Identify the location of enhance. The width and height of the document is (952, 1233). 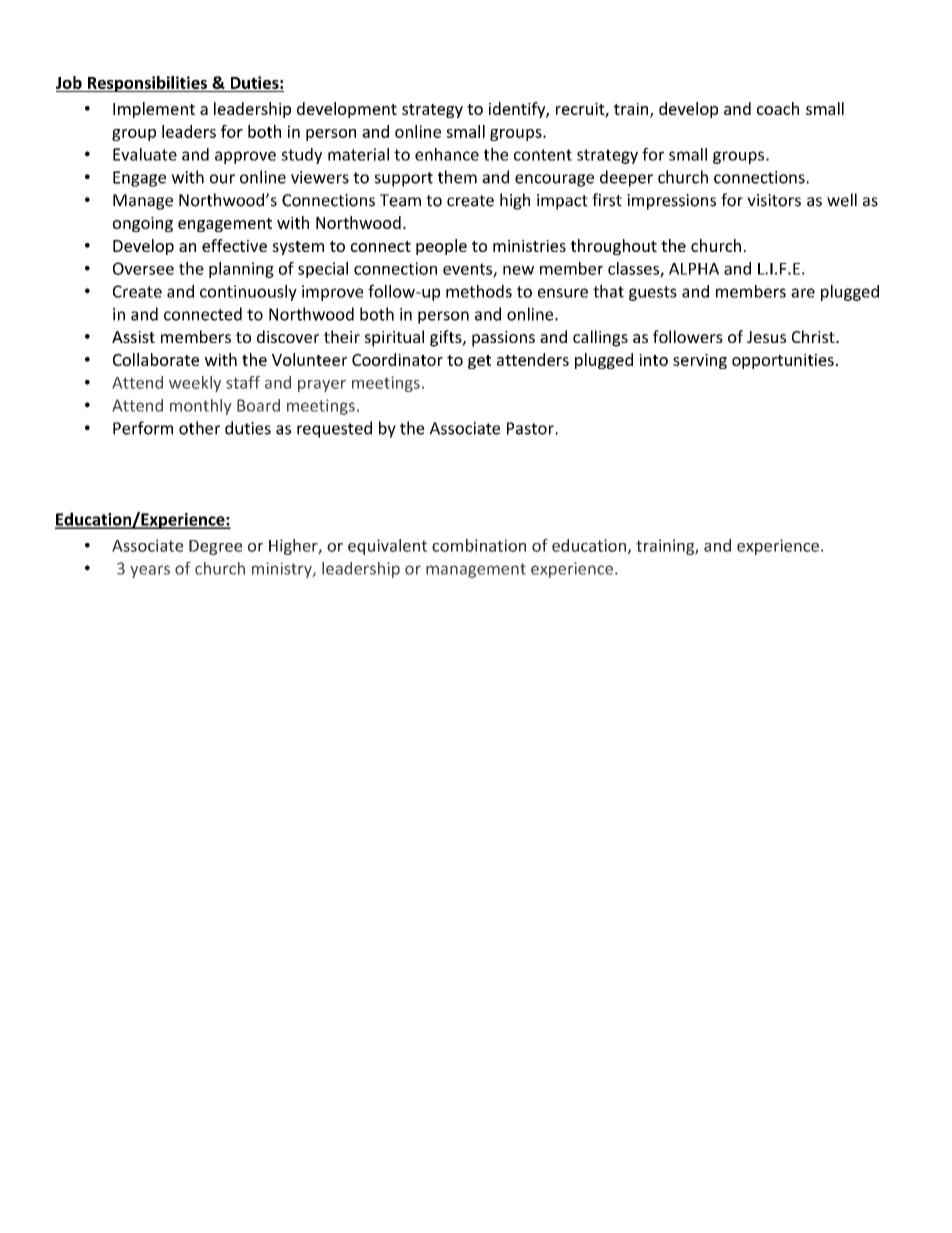
(447, 154).
